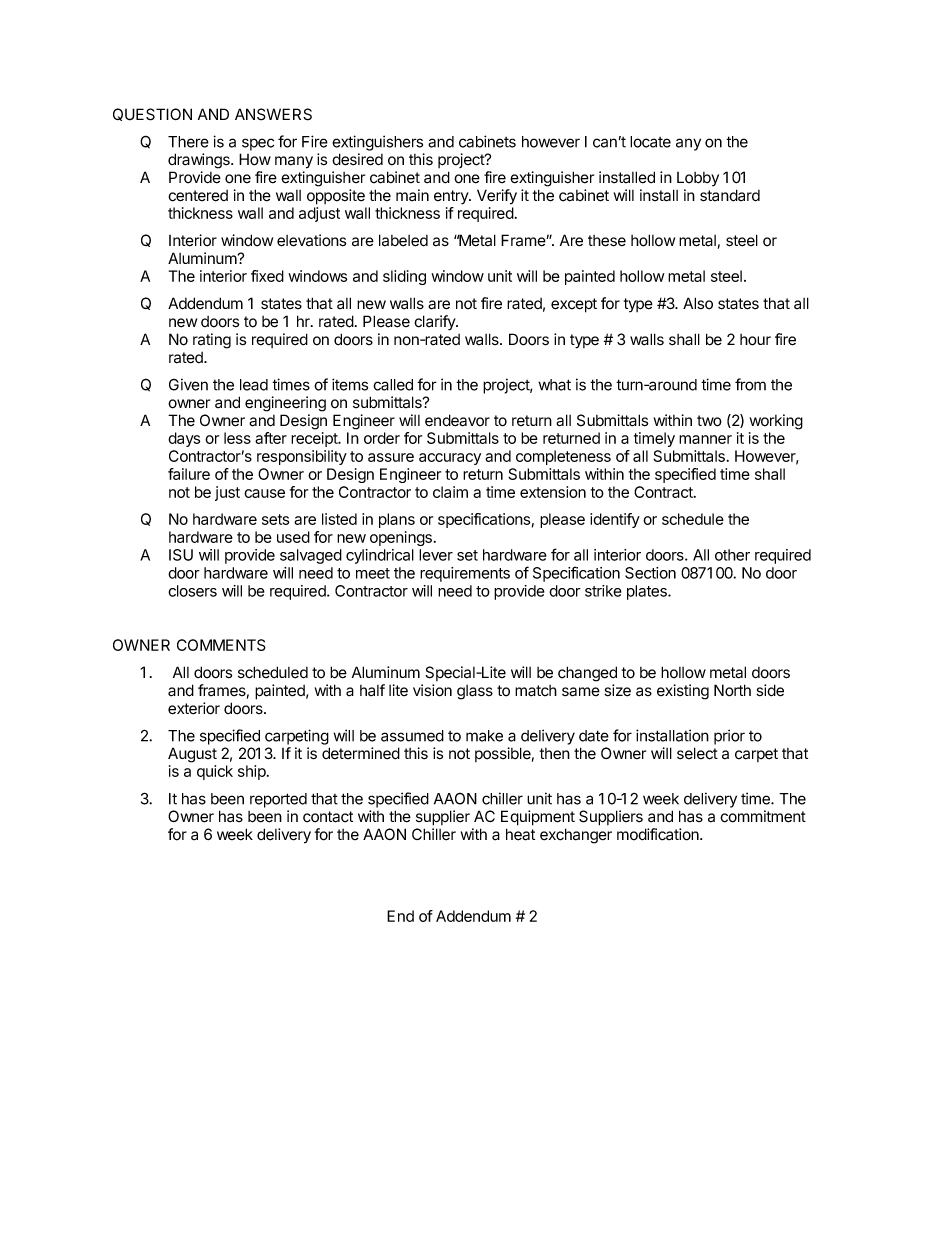 Image resolution: width=952 pixels, height=1233 pixels. What do you see at coordinates (650, 142) in the document?
I see `locate` at bounding box center [650, 142].
